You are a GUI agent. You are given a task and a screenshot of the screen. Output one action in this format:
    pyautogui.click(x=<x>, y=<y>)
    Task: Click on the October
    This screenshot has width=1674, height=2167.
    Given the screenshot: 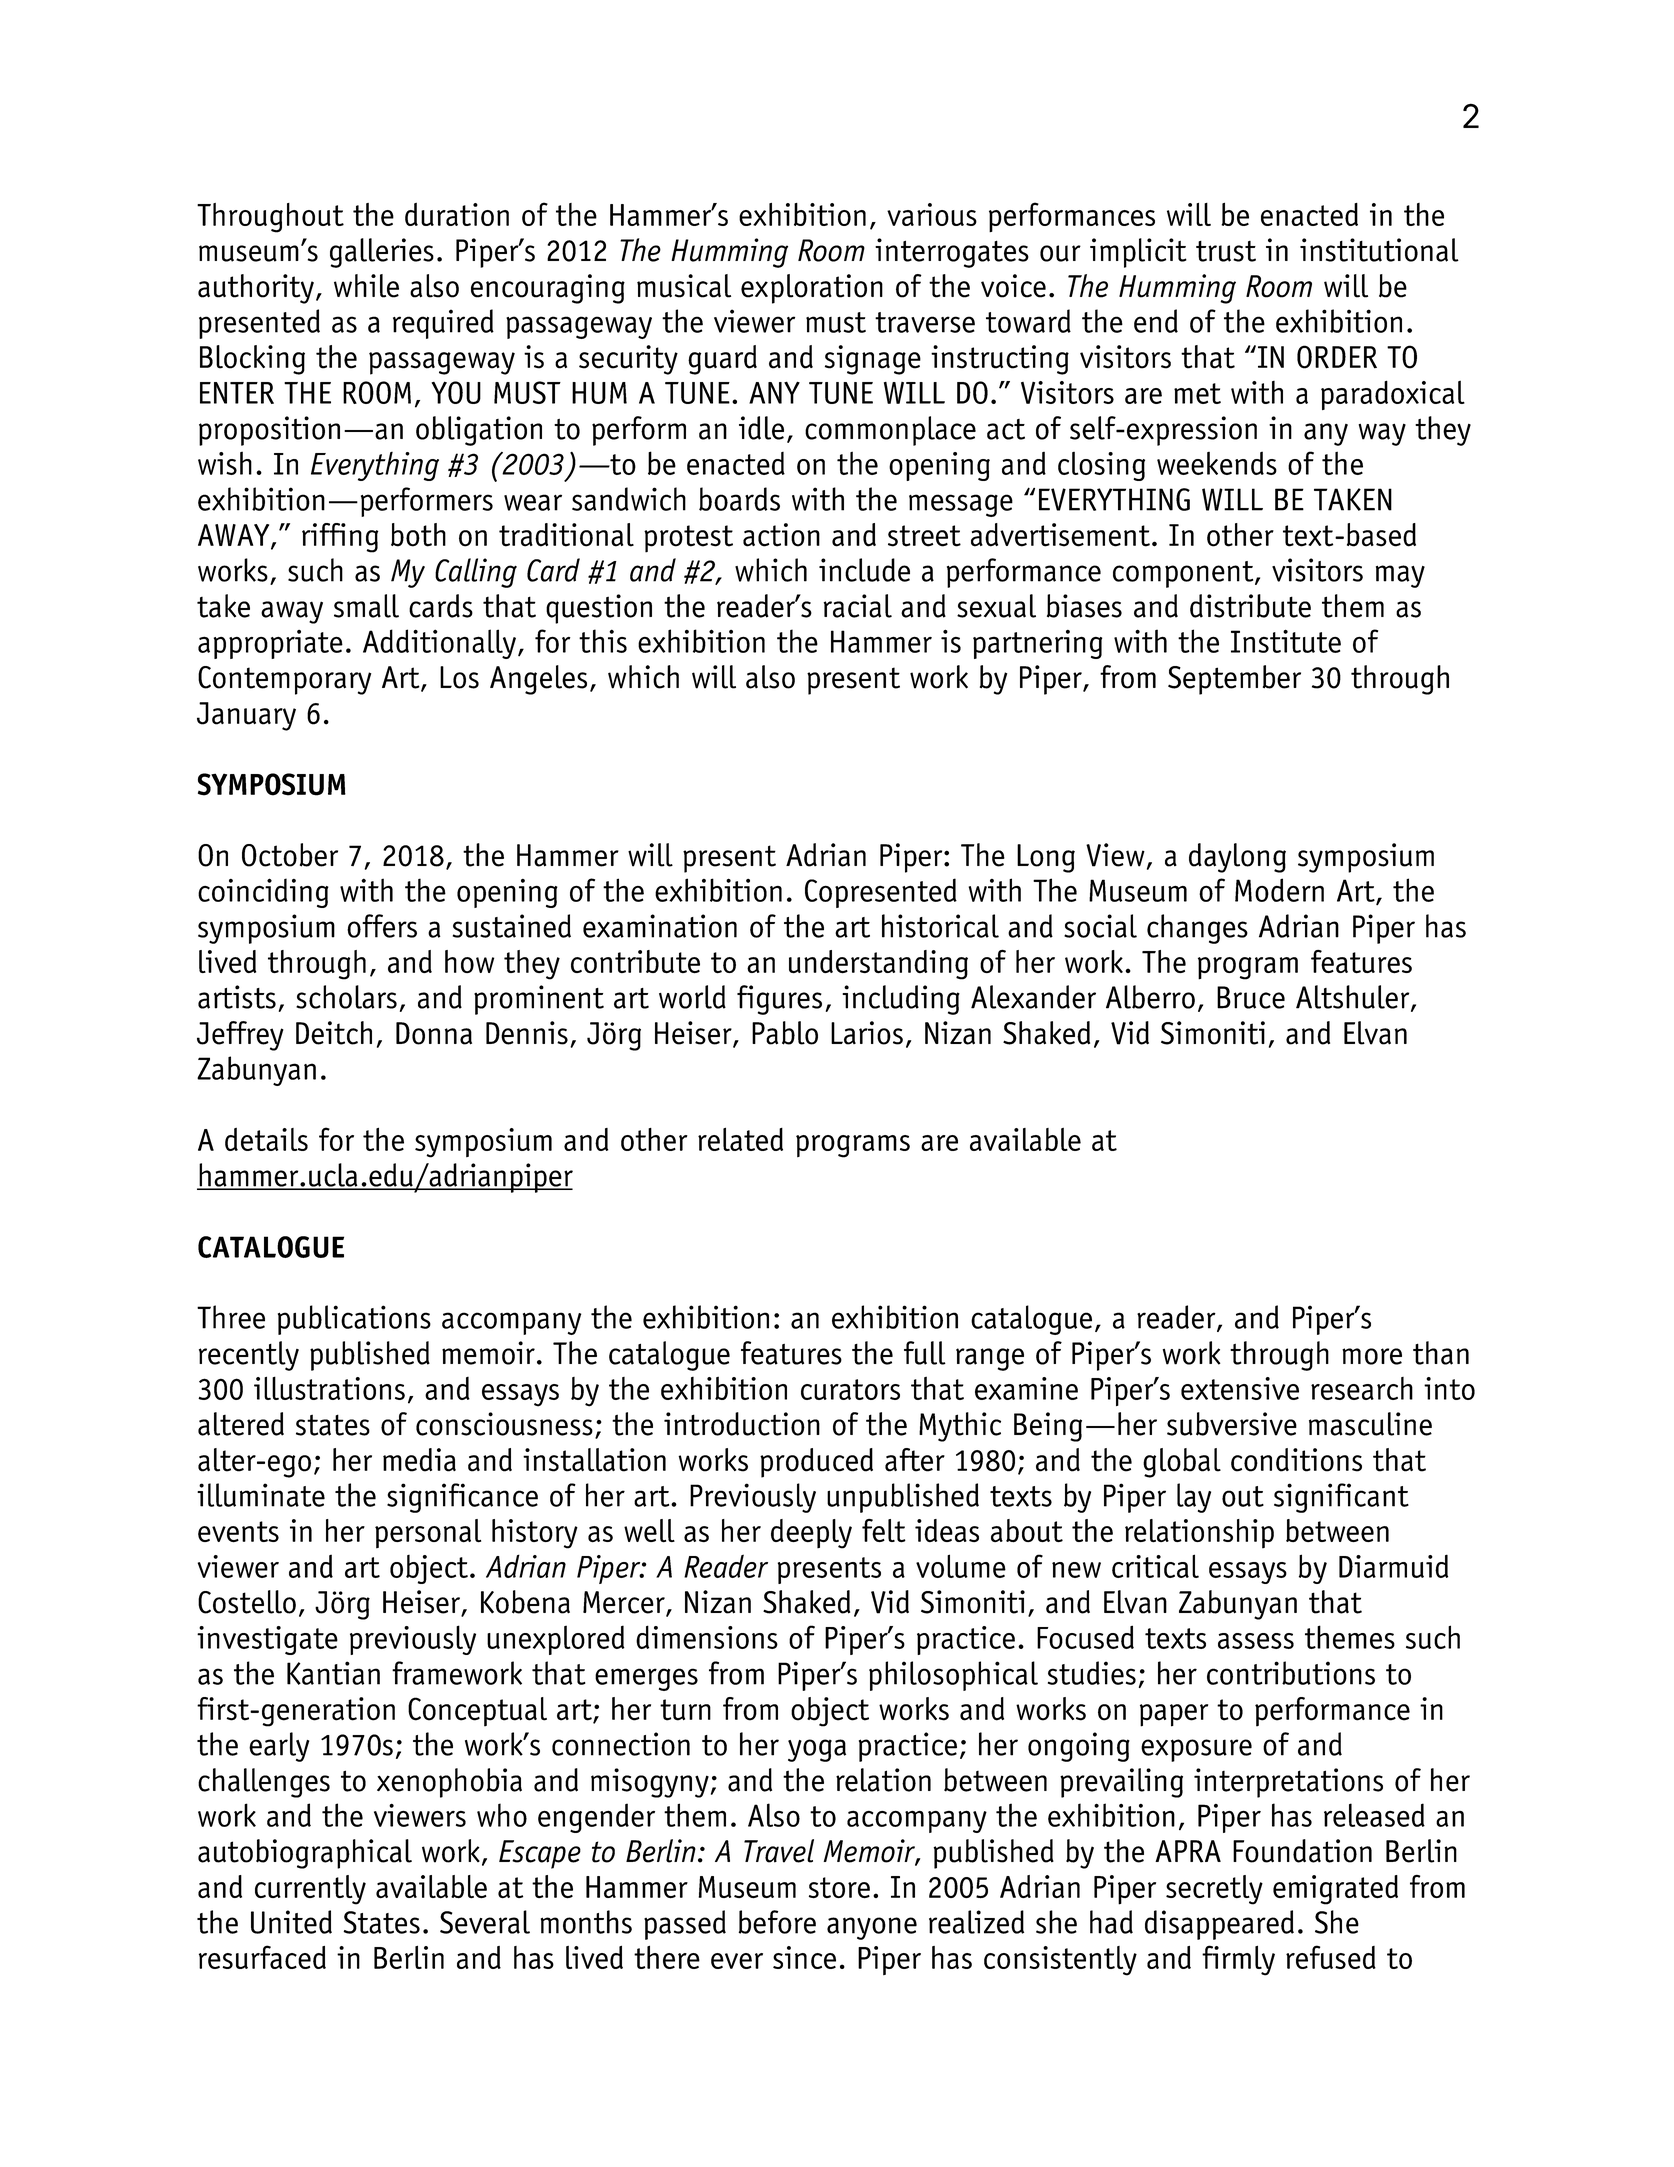 What is the action you would take?
    pyautogui.click(x=290, y=855)
